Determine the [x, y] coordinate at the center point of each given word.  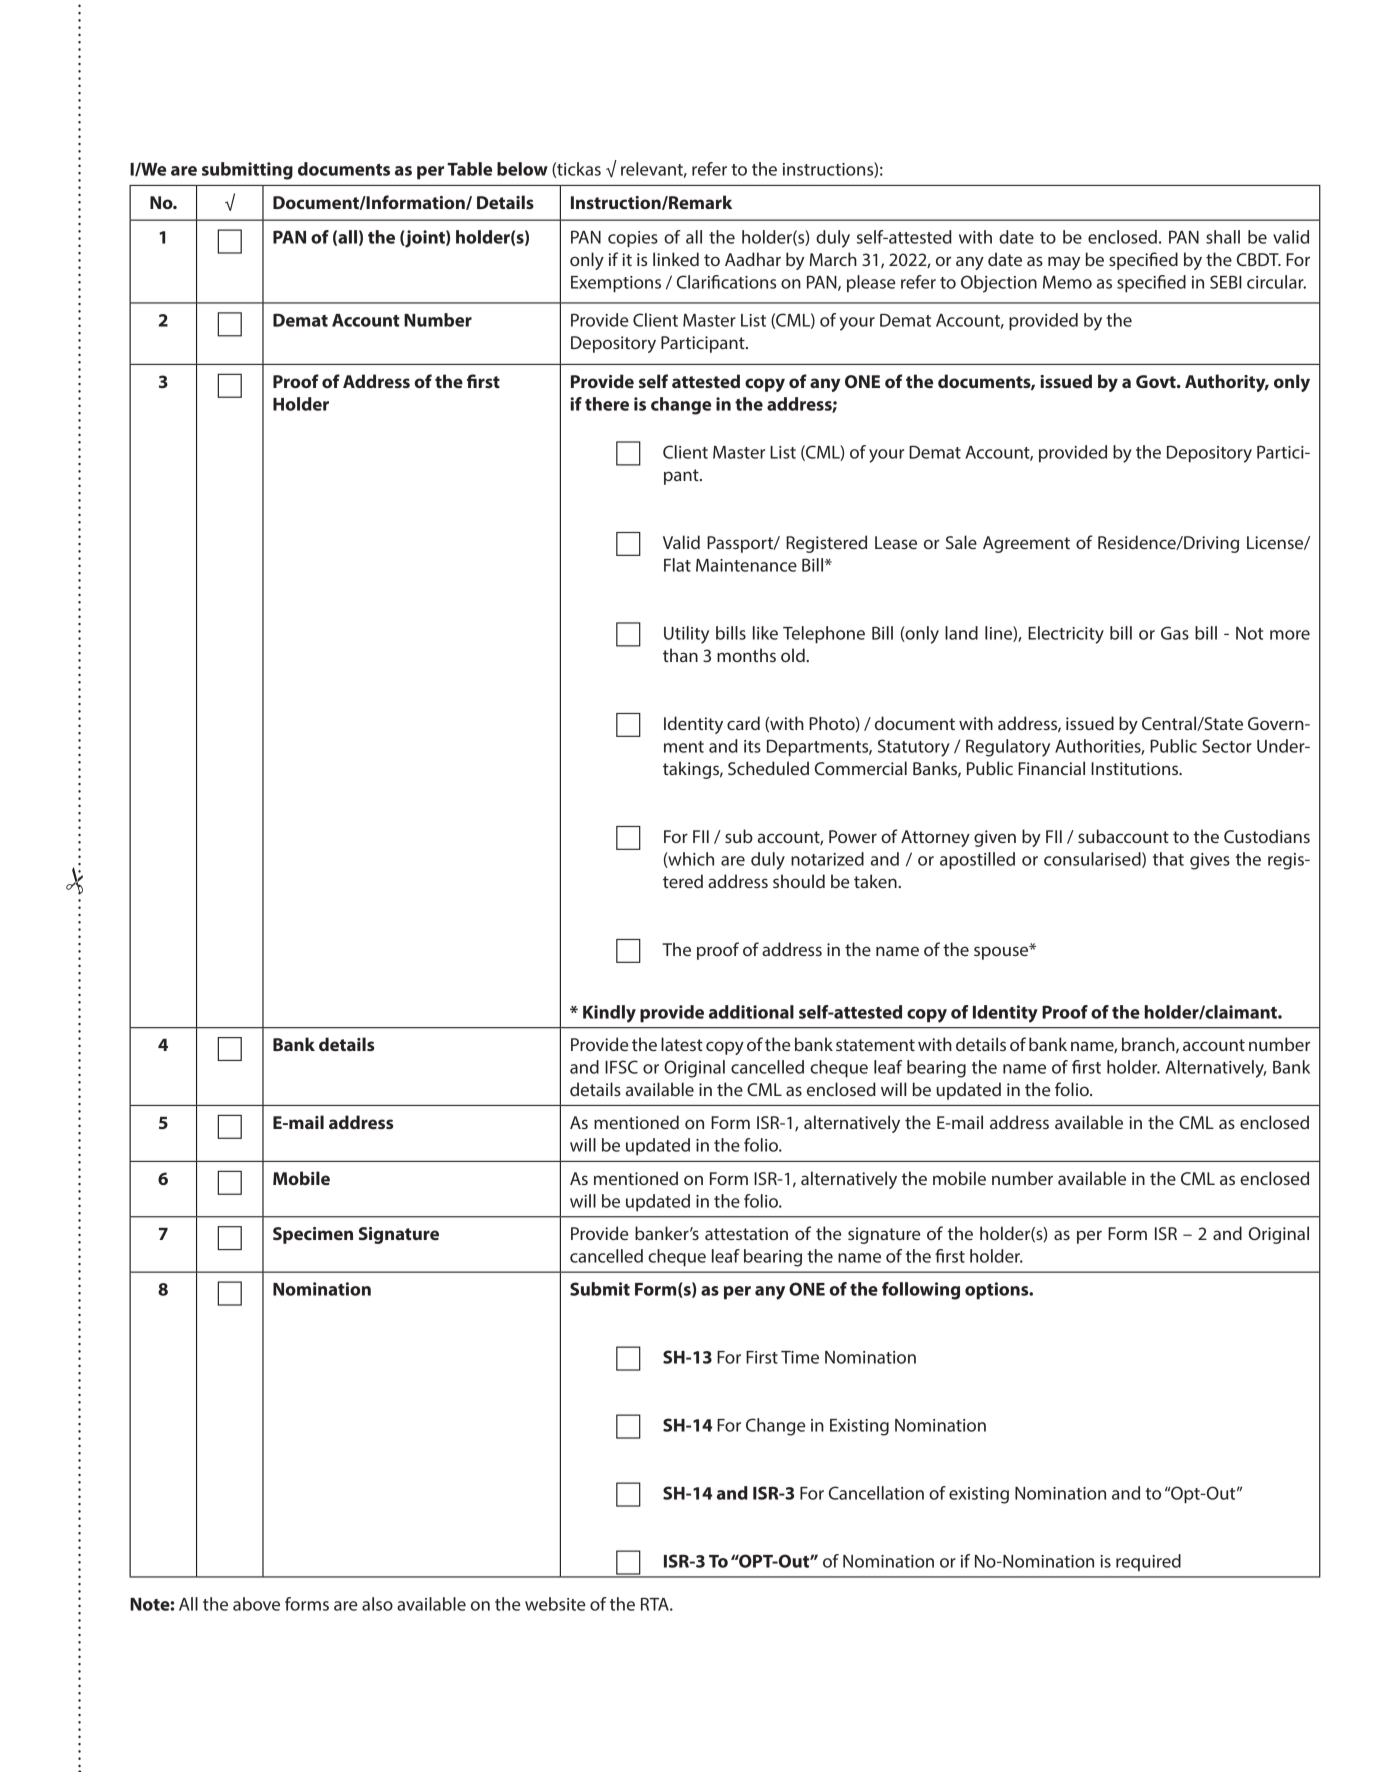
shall [1223, 237]
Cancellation [876, 1493]
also [377, 1604]
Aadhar [753, 259]
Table [469, 169]
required [1148, 1562]
